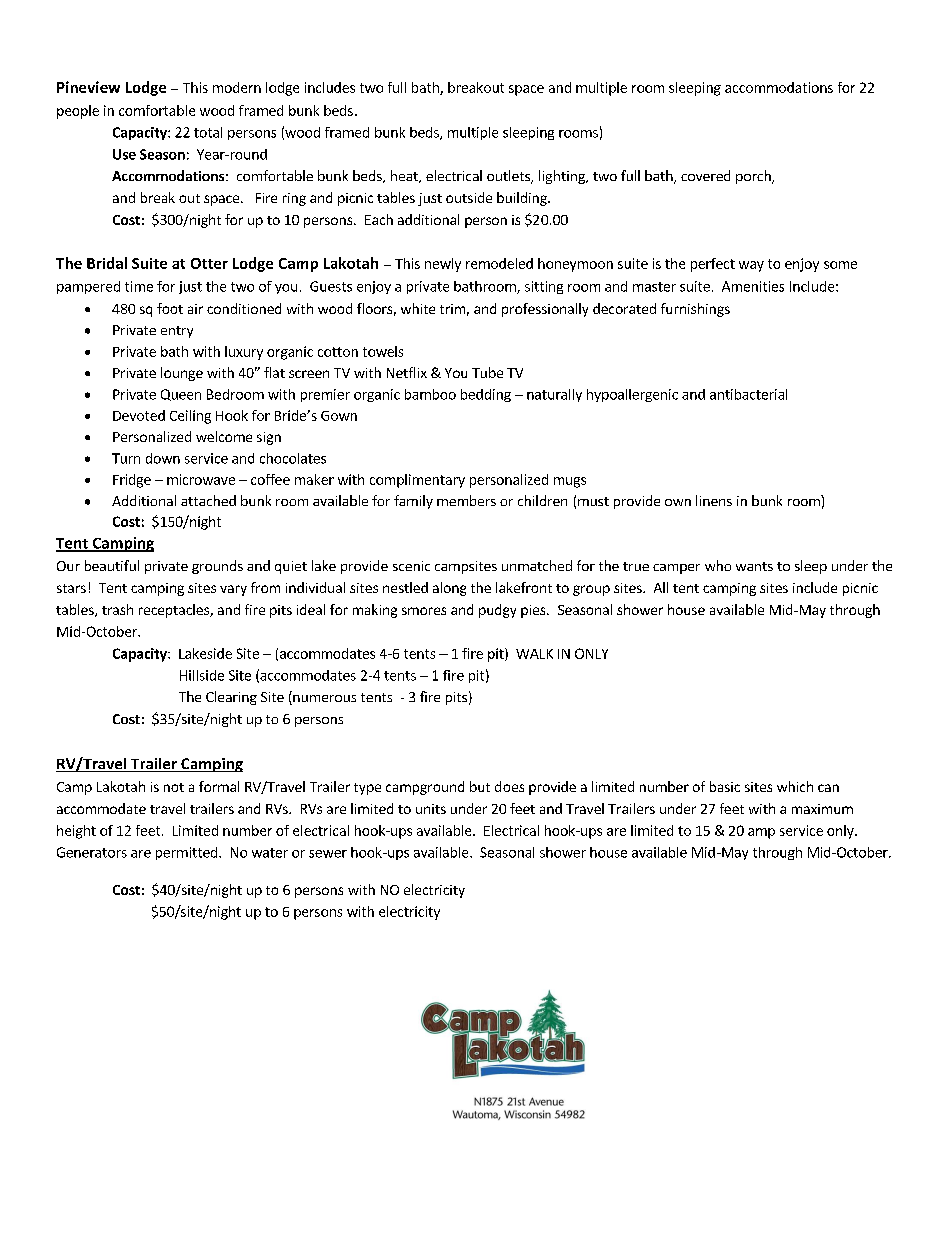  Describe the element at coordinates (431, 809) in the screenshot. I see `units` at that location.
